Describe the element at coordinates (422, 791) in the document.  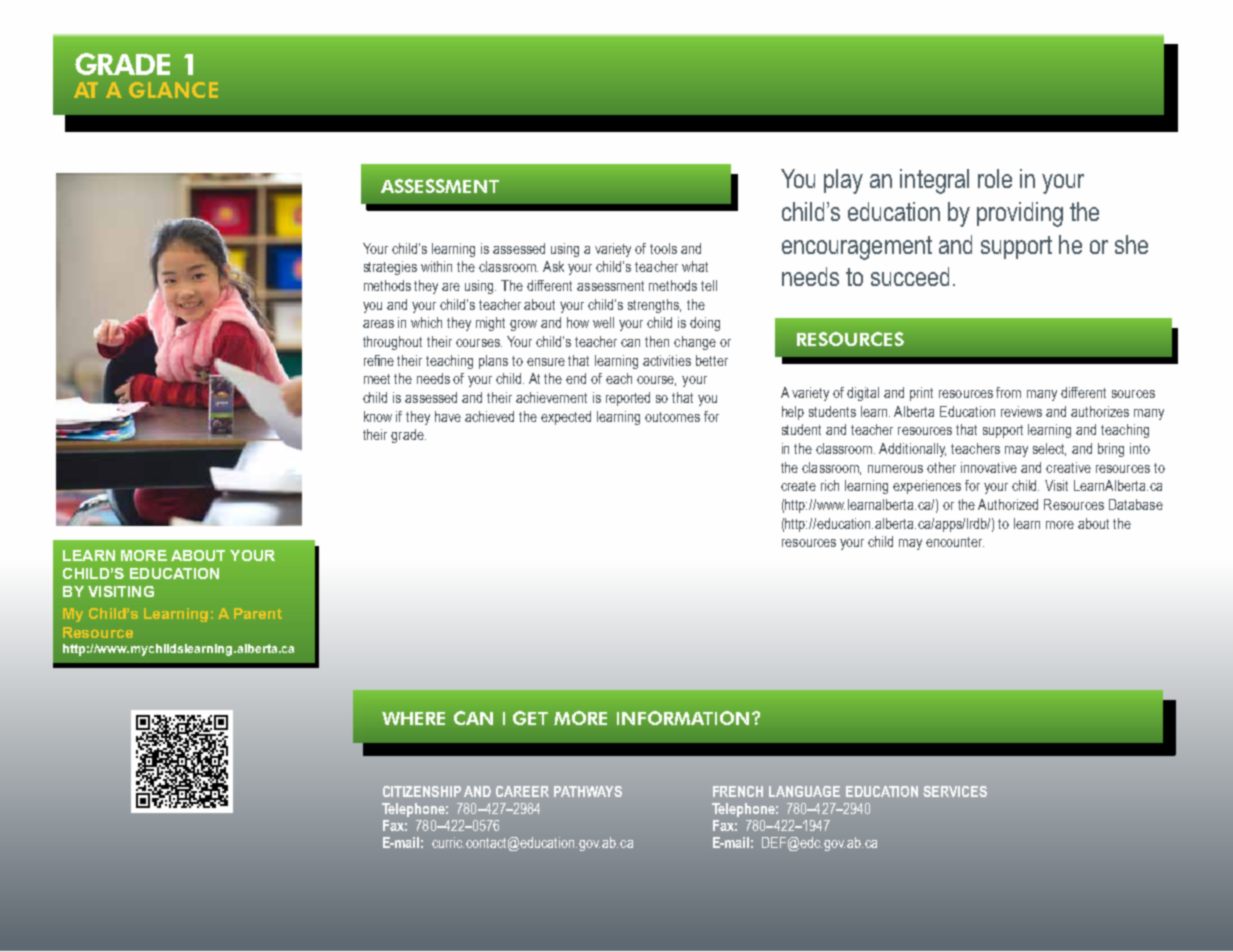
I see `CITIZENSHIP` at that location.
